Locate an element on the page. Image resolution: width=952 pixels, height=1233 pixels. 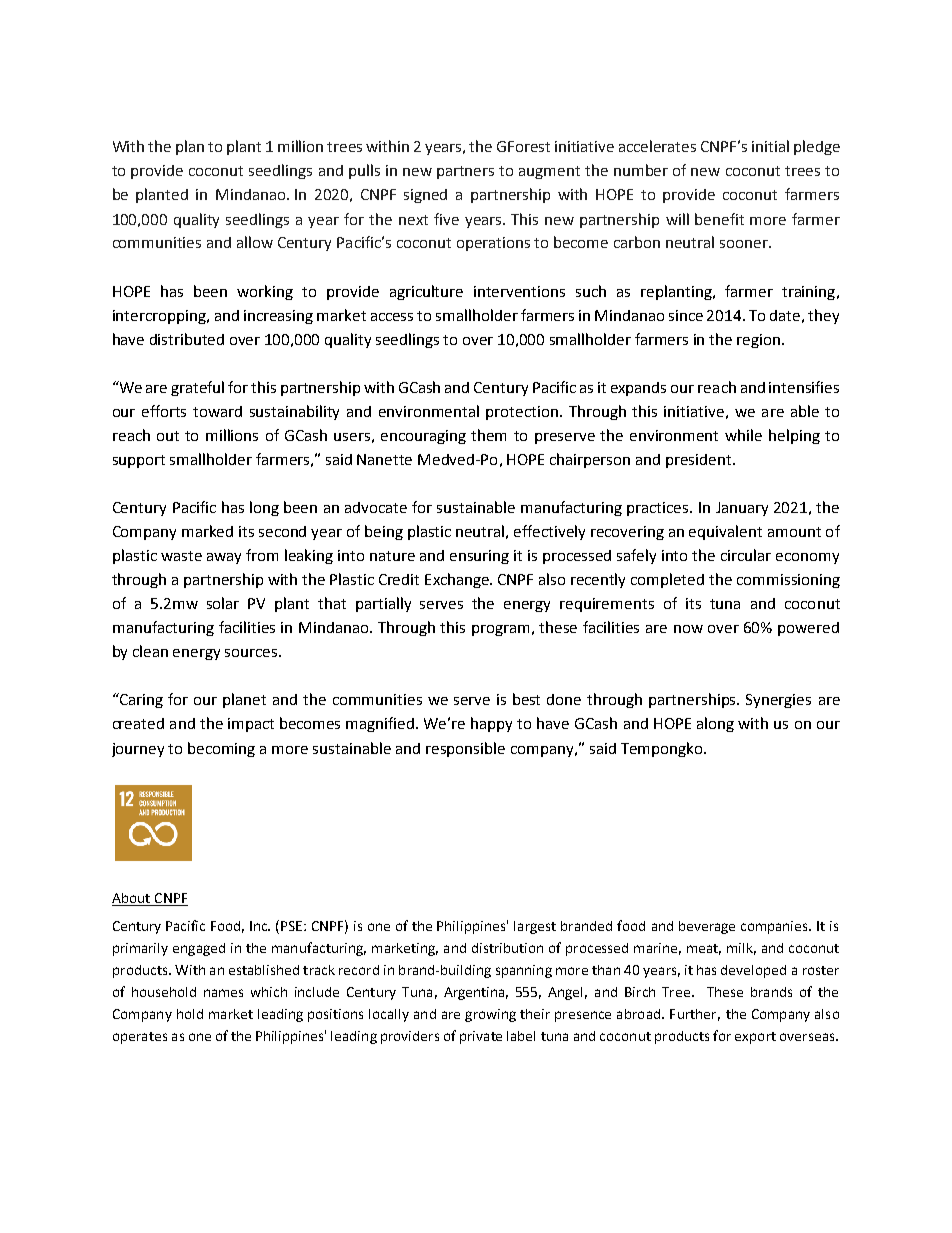
them is located at coordinates (488, 435).
